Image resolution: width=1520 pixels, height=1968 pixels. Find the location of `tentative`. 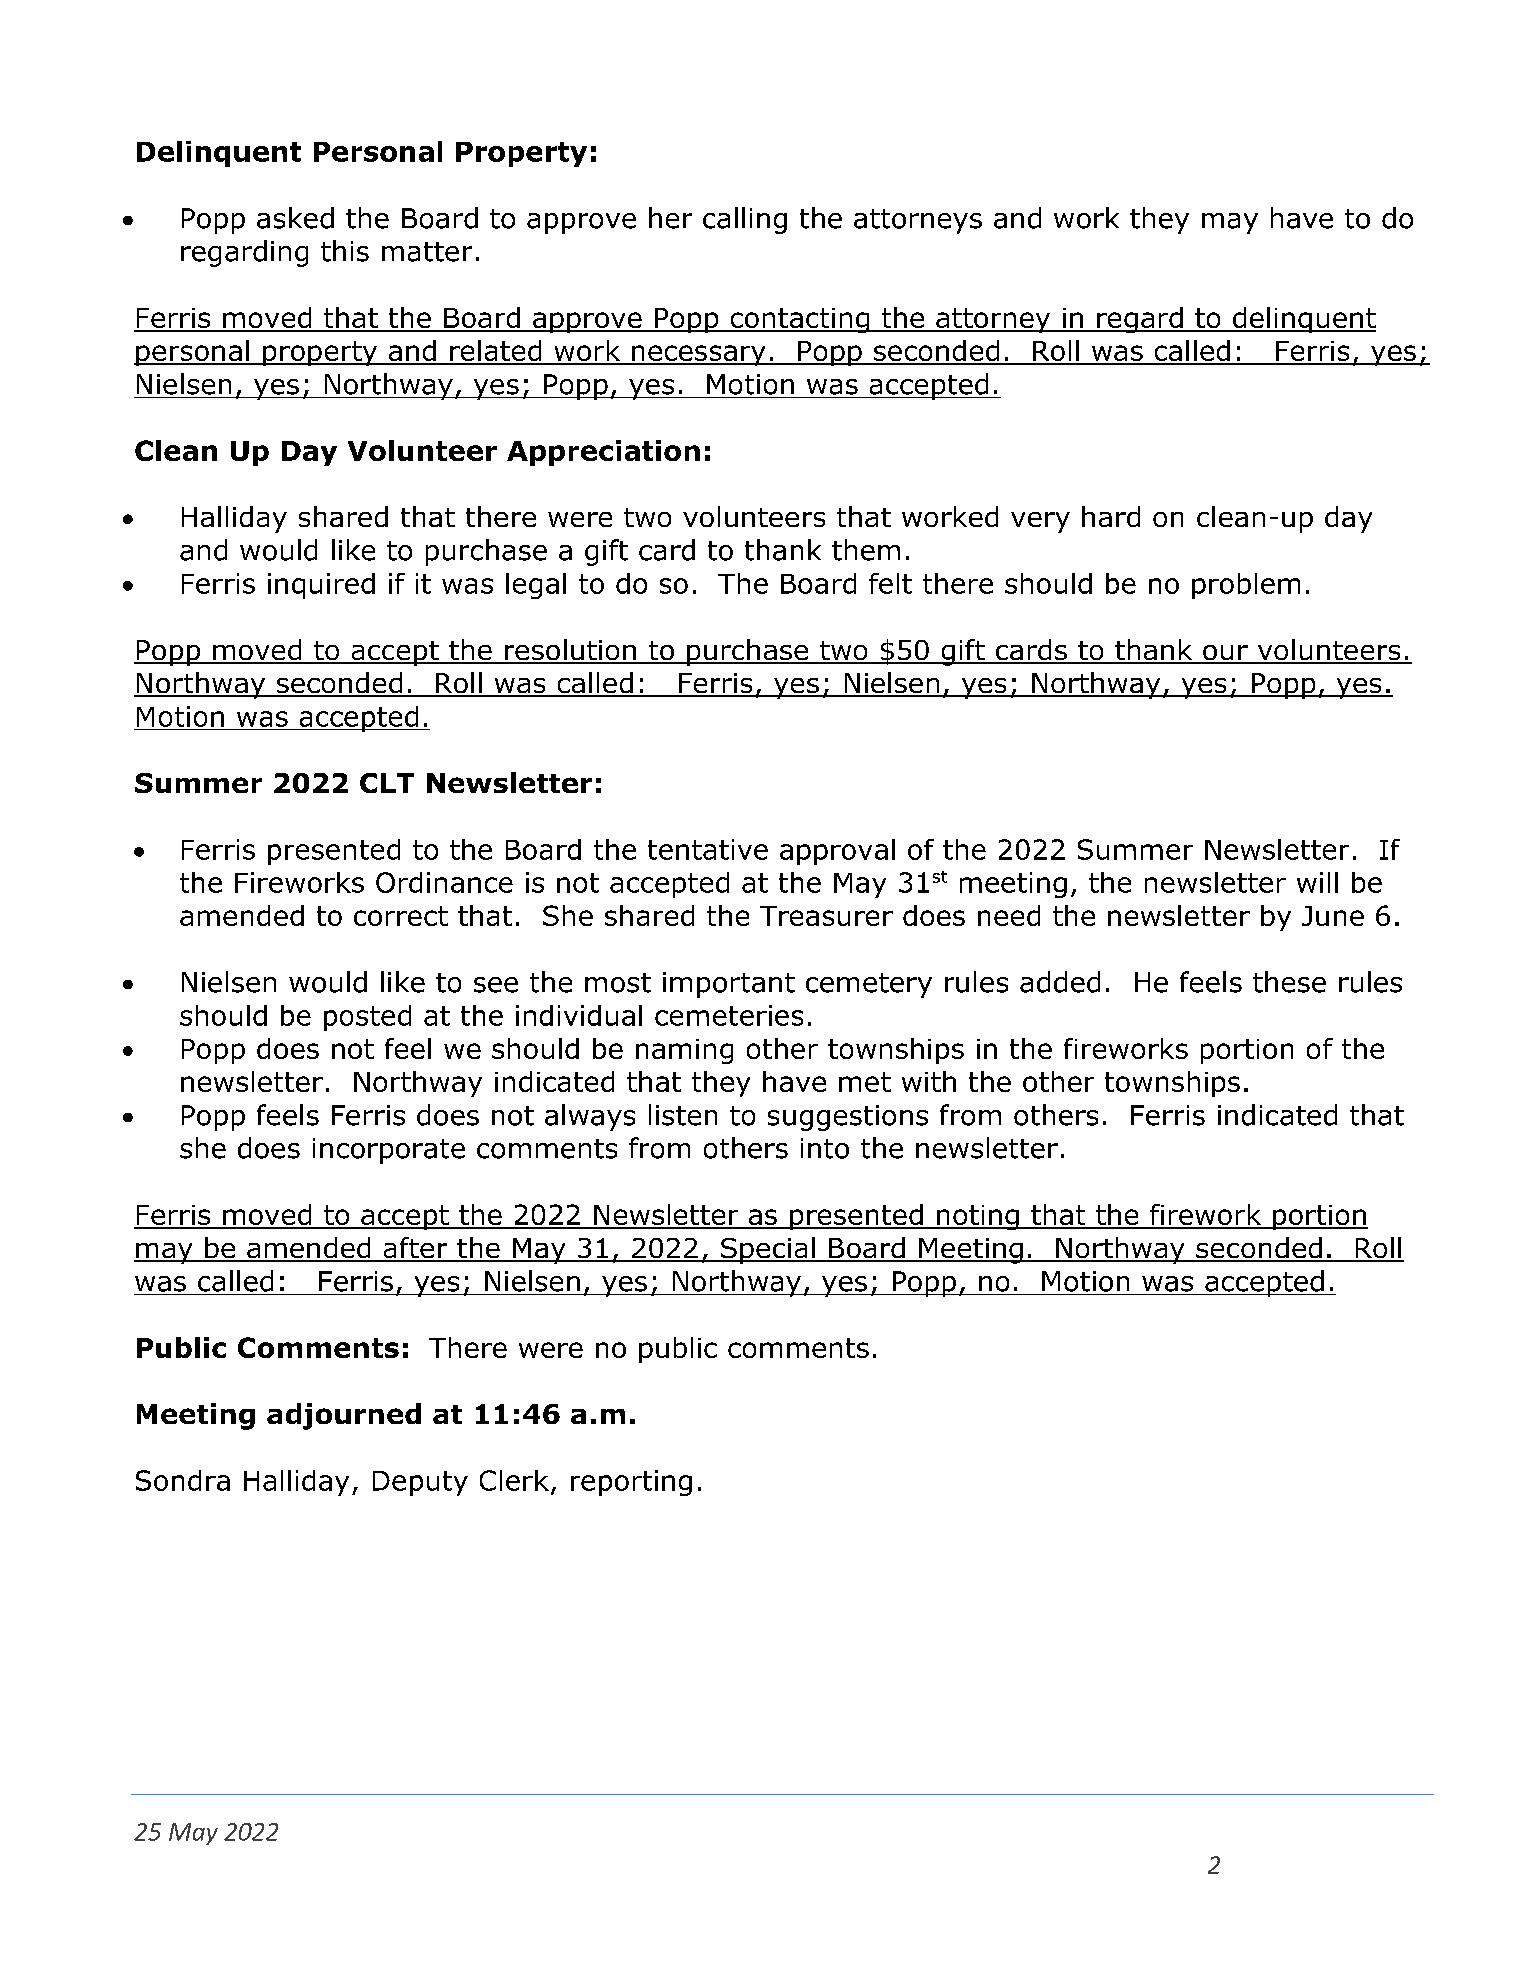

tentative is located at coordinates (708, 849).
